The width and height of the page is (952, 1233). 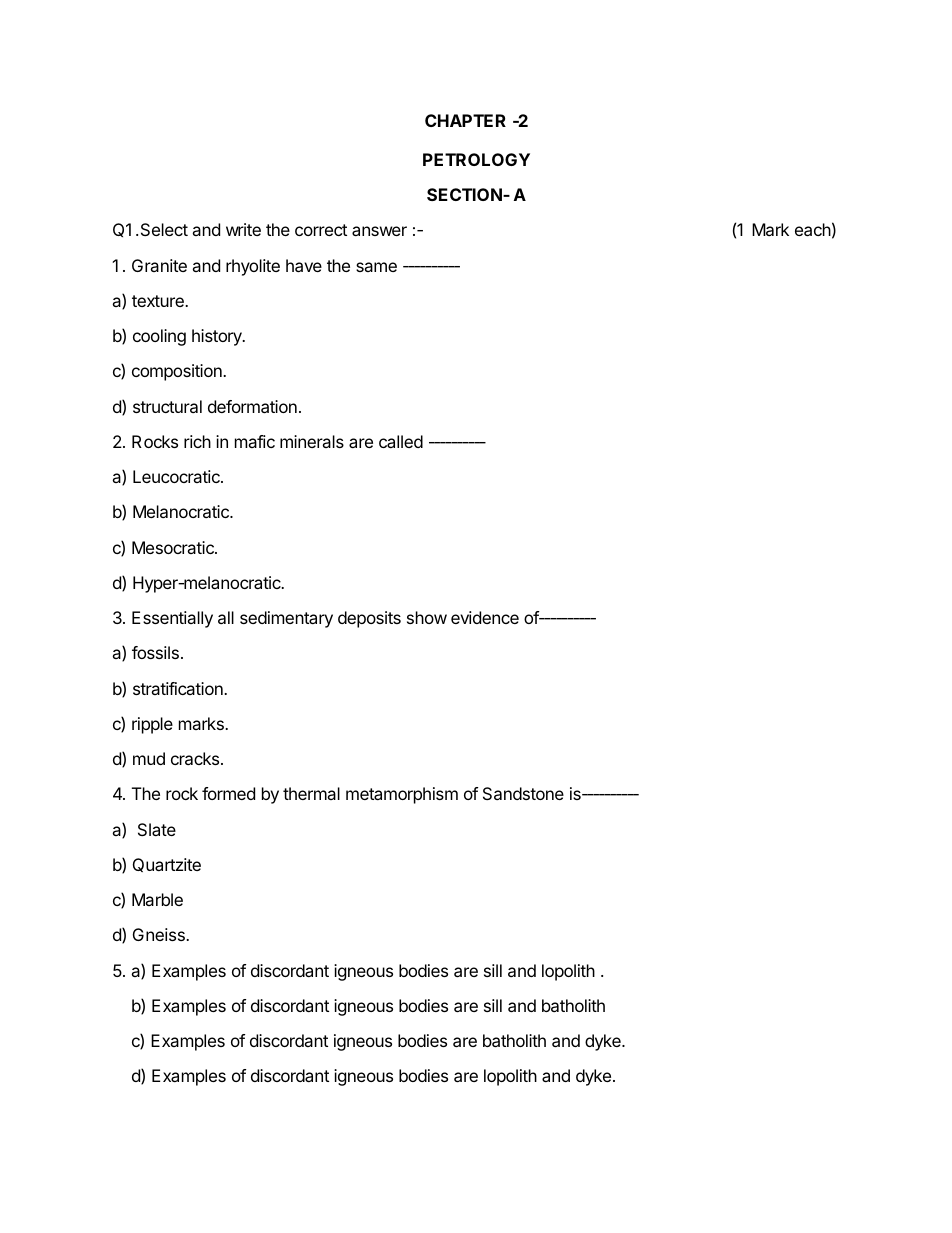 What do you see at coordinates (476, 159) in the page?
I see `PETROLOGY` at bounding box center [476, 159].
